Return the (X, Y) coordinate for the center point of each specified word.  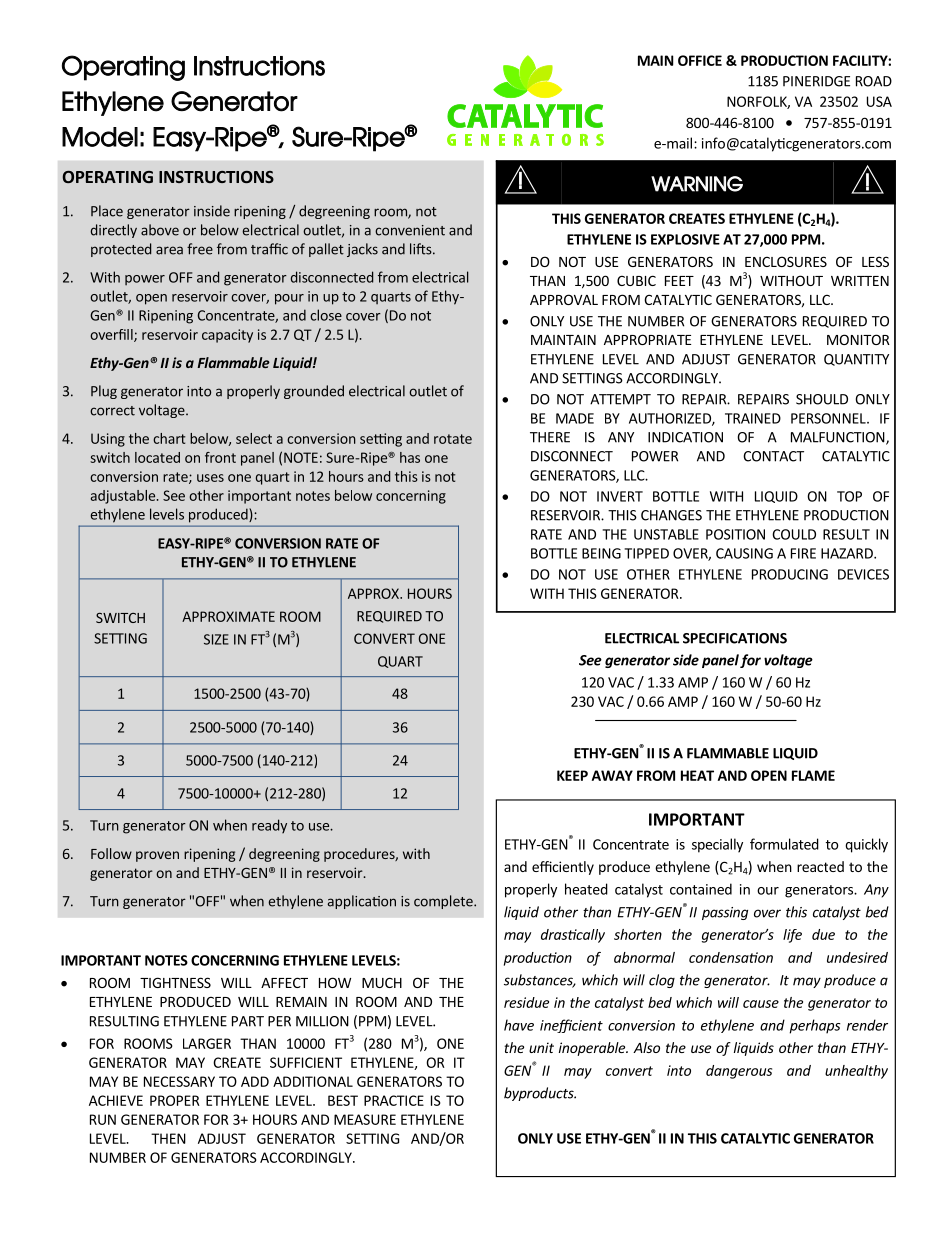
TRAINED (753, 418)
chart (169, 438)
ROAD (874, 81)
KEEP (572, 775)
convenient (410, 230)
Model (100, 137)
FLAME (813, 775)
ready (269, 826)
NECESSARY (179, 1081)
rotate (453, 439)
